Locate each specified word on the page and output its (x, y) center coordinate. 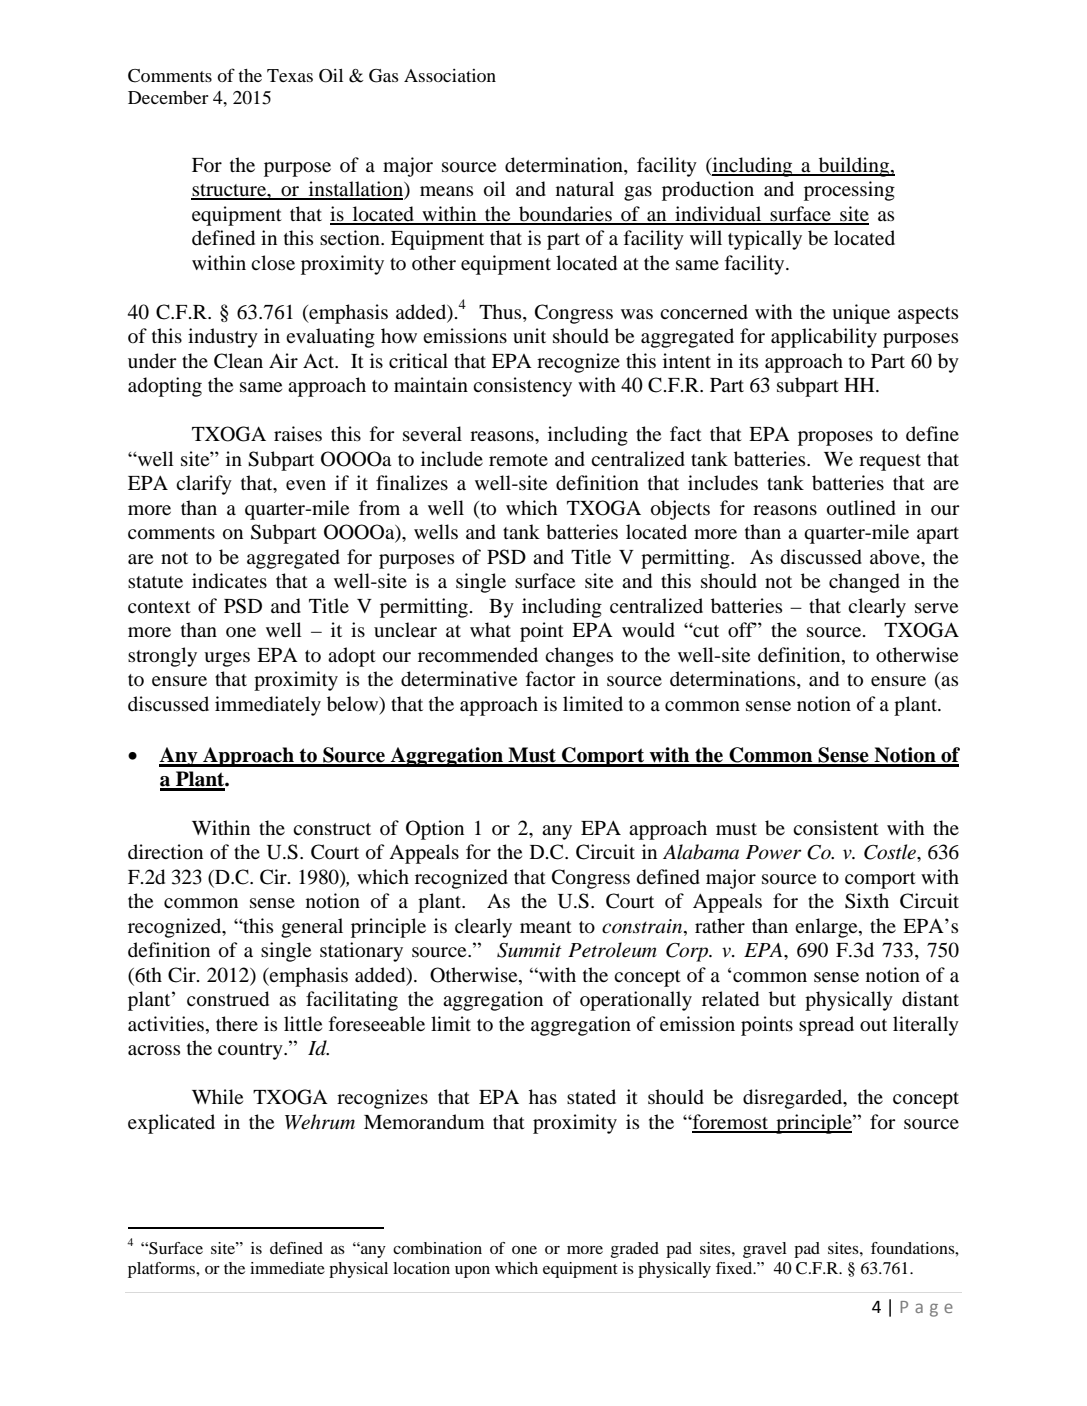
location (421, 1268)
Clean (238, 361)
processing (849, 191)
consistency (522, 387)
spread (826, 1026)
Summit (529, 950)
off (742, 630)
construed (228, 999)
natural (585, 189)
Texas (290, 75)
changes (579, 657)
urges (227, 659)
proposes (835, 438)
